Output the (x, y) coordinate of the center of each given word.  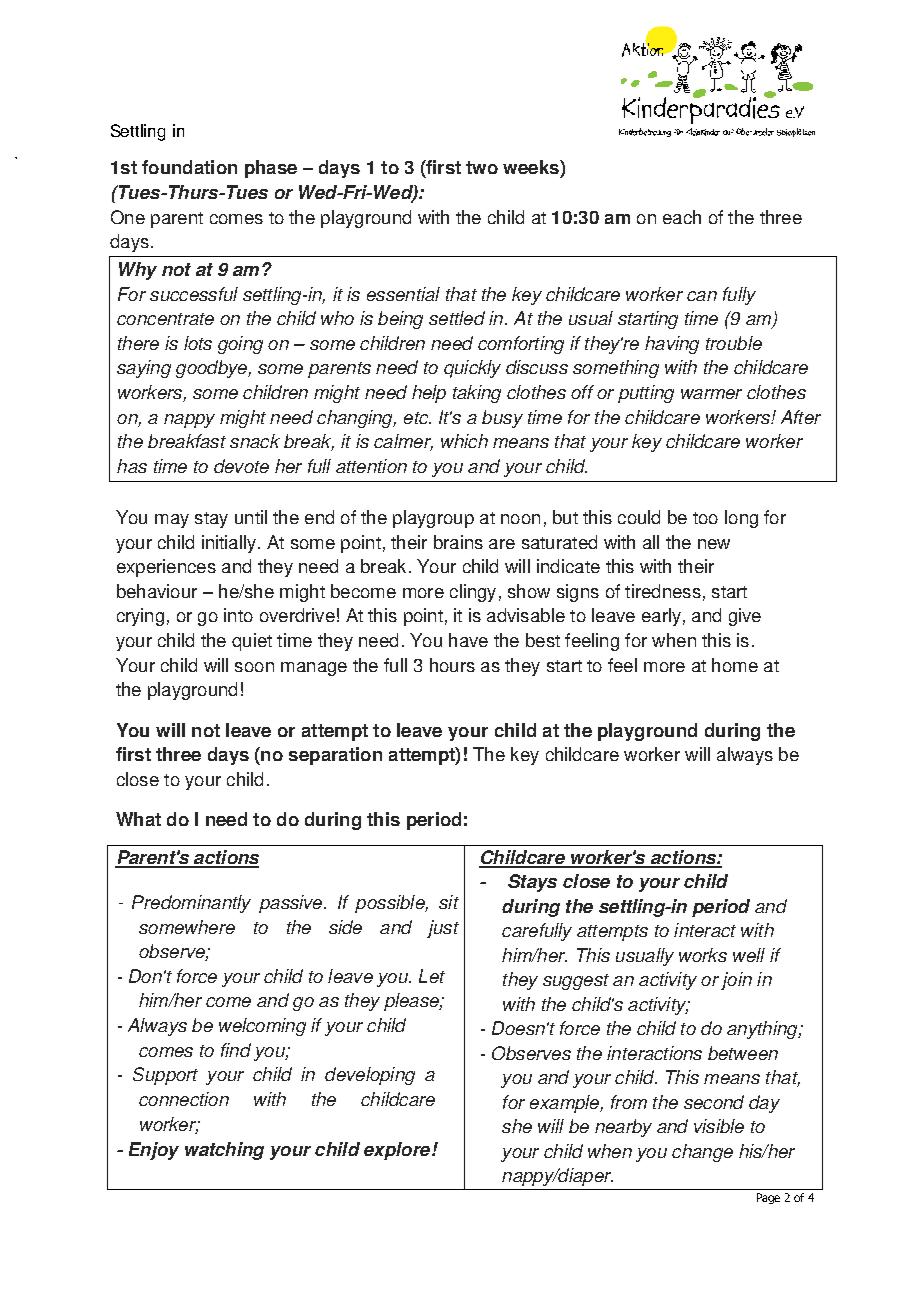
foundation (189, 167)
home (735, 665)
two (482, 167)
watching (224, 1151)
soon (254, 667)
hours (452, 665)
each (682, 217)
